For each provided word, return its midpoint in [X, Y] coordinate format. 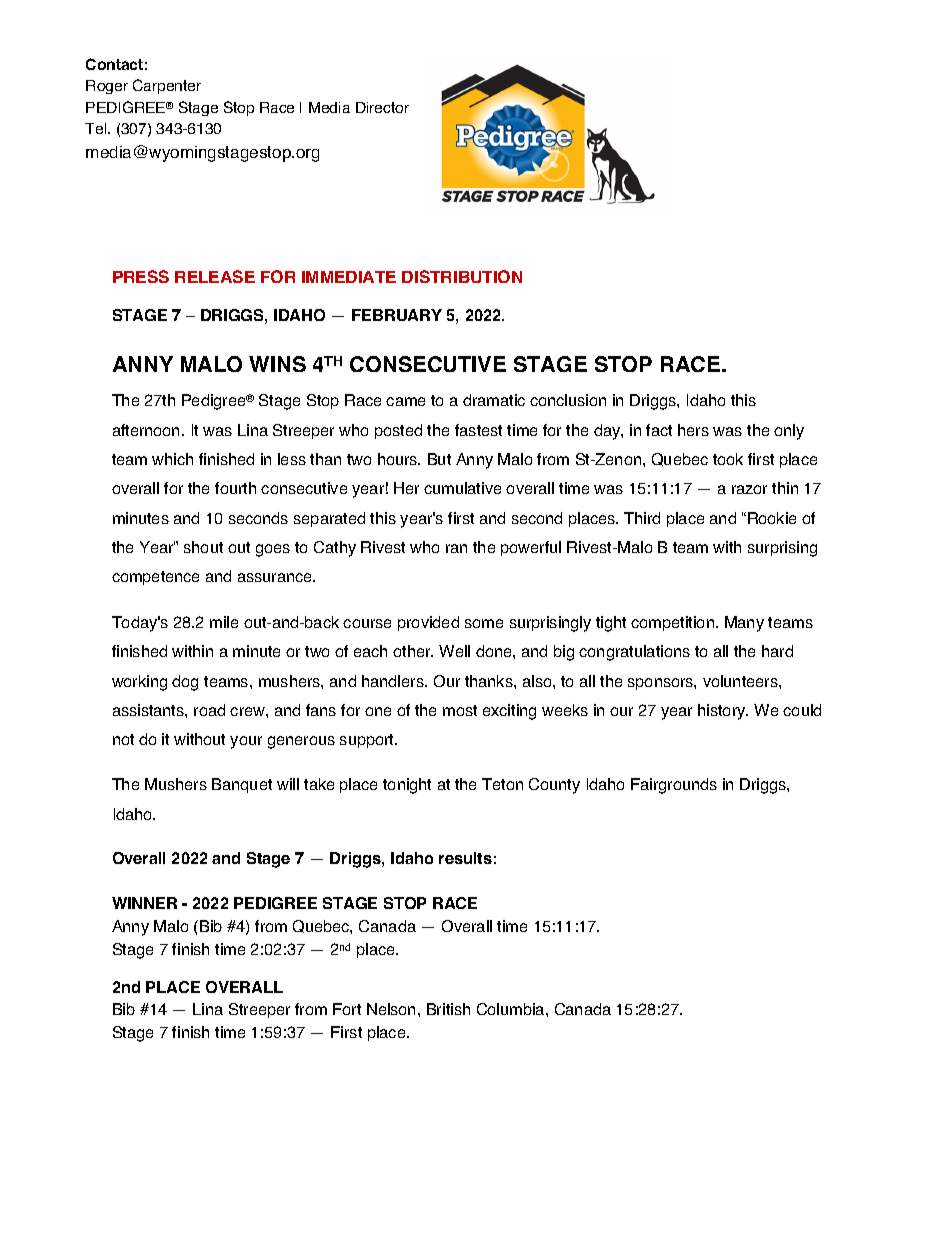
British [448, 1009]
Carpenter [167, 86]
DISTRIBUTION [462, 276]
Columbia [512, 1009]
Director [382, 107]
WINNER [144, 903]
